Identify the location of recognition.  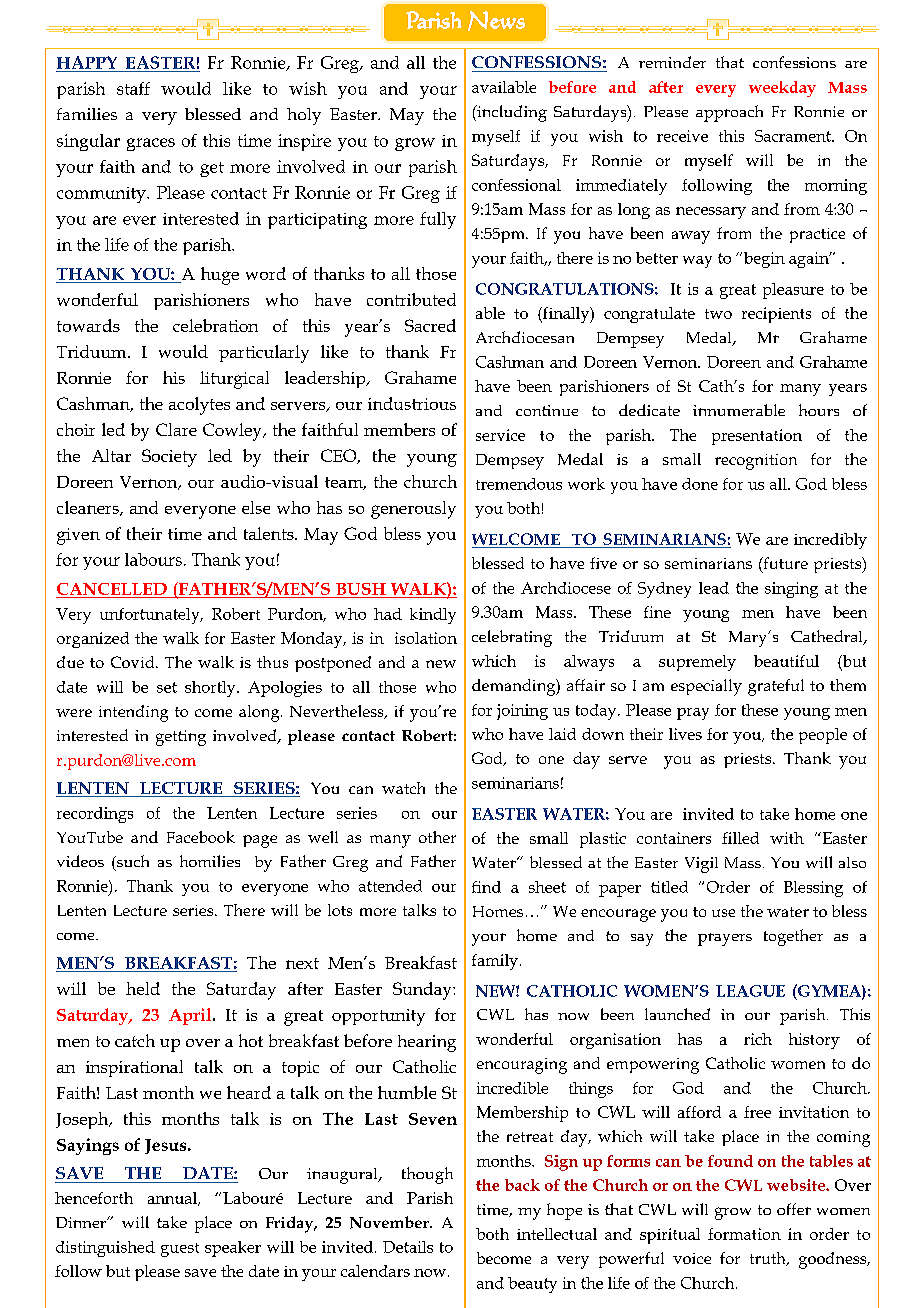
(756, 462).
